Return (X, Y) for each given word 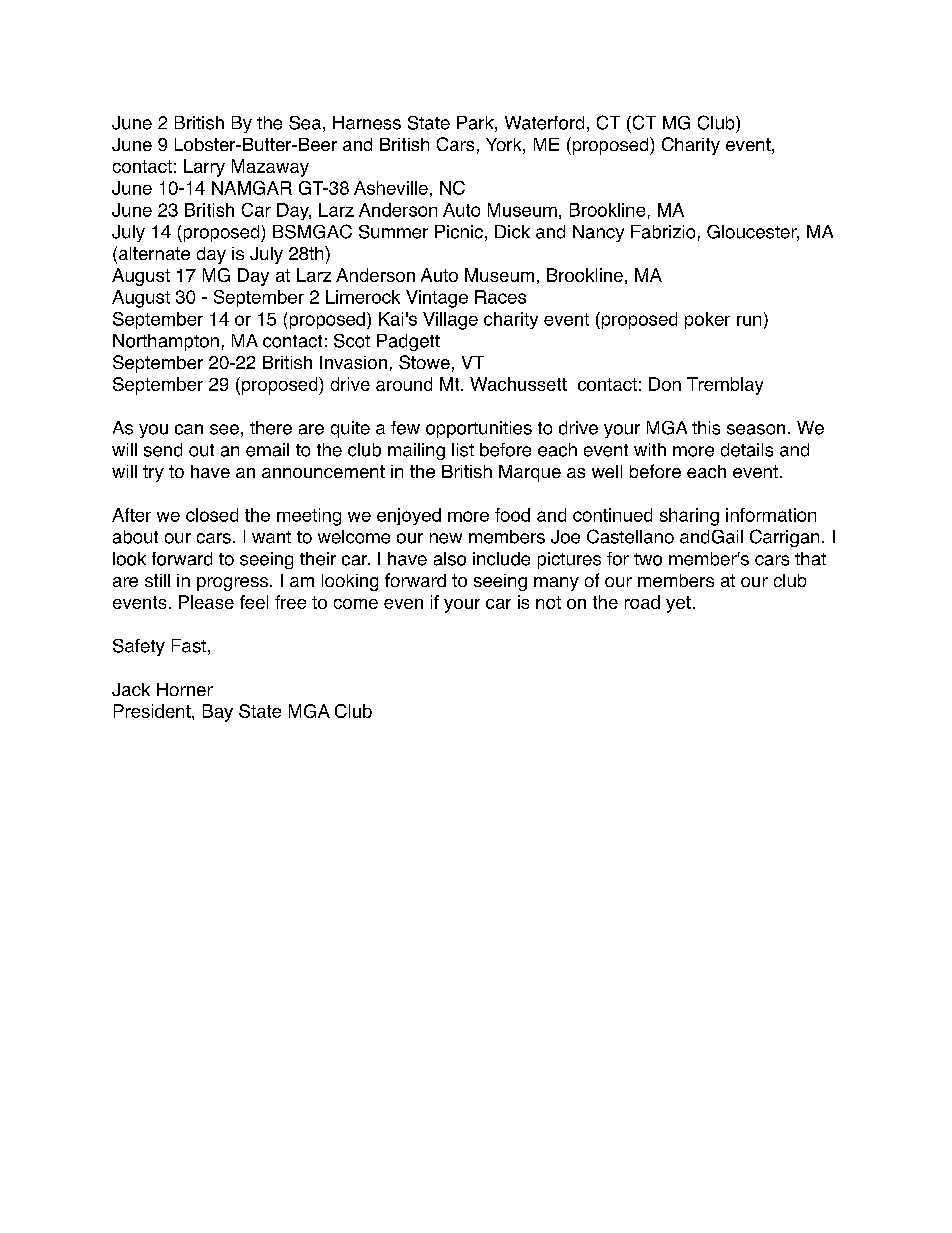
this (706, 428)
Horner (185, 689)
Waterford (544, 123)
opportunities (479, 429)
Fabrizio (663, 232)
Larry (204, 168)
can (189, 429)
